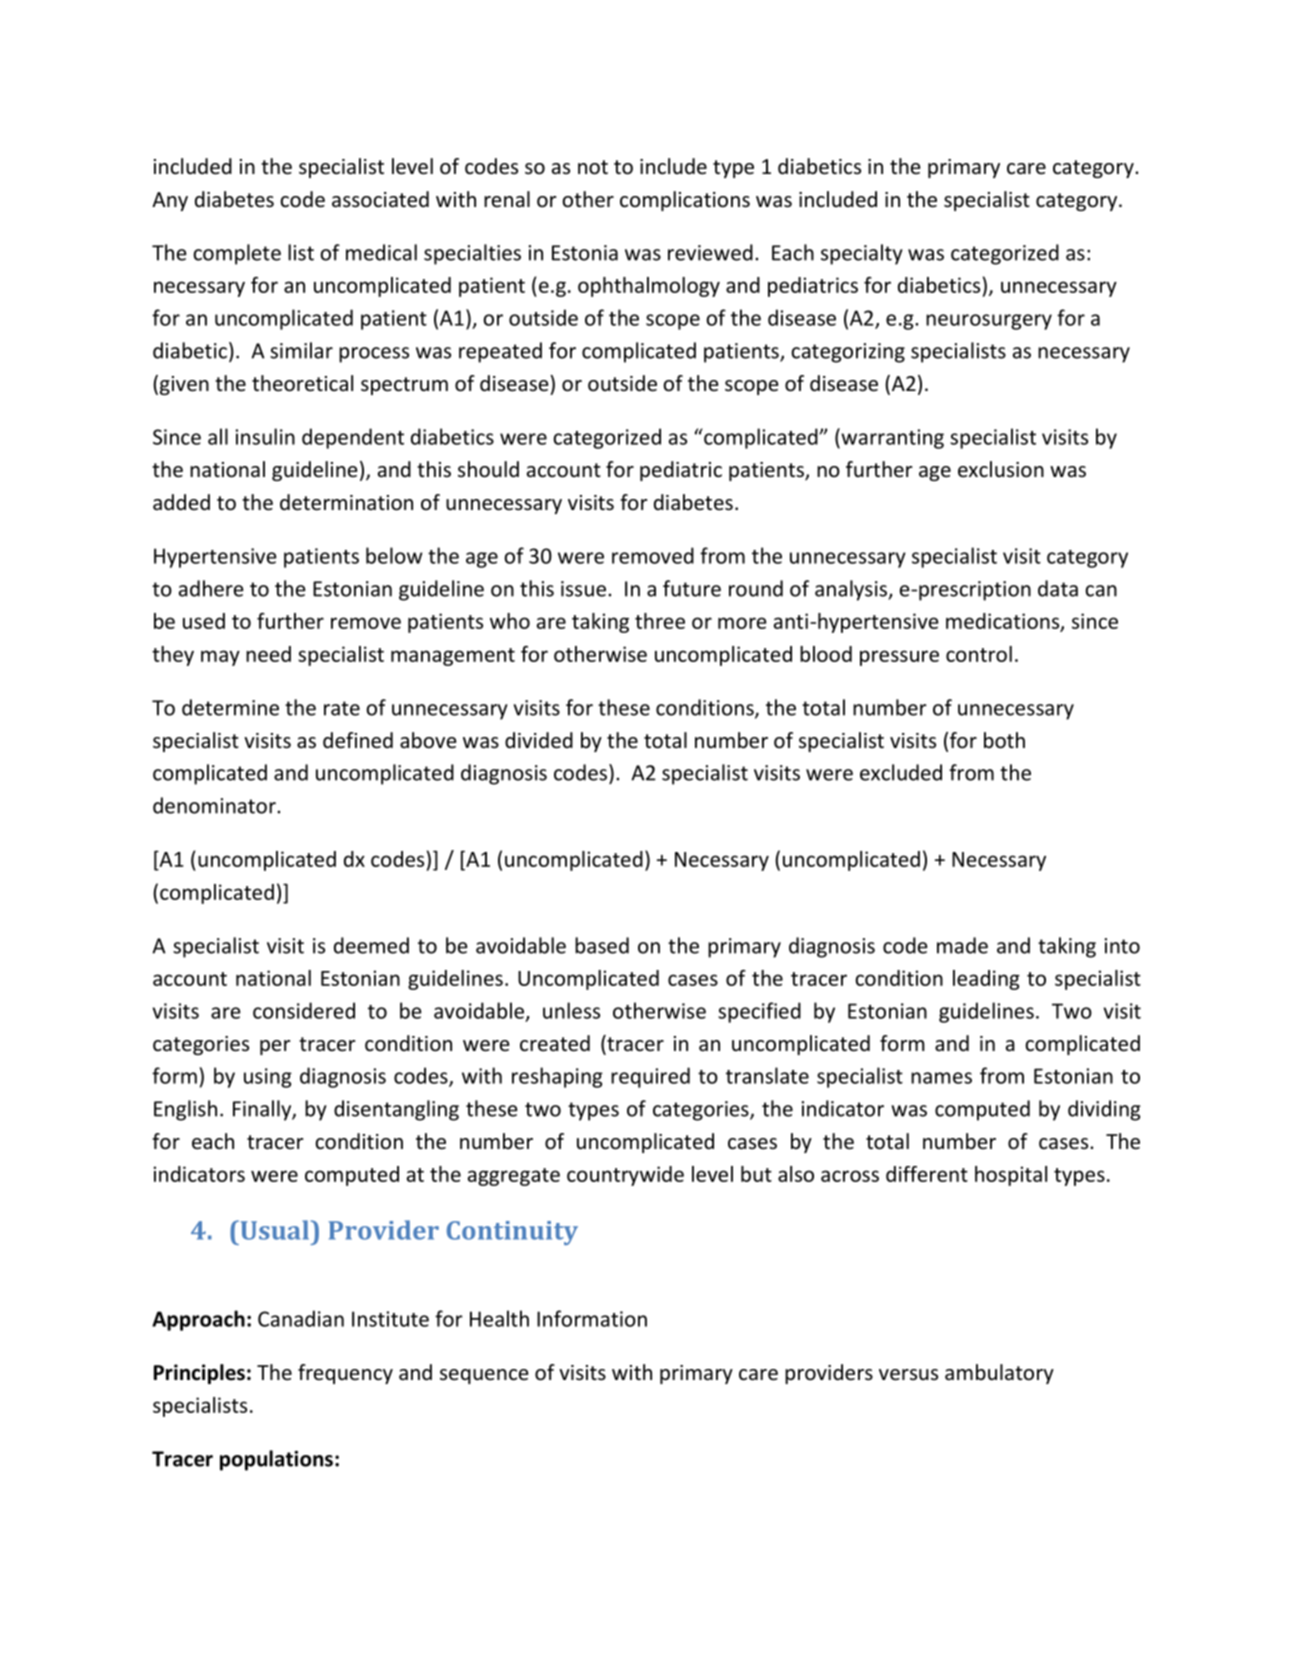 This page has width=1293, height=1673. I want to click on populations, so click(276, 1460).
